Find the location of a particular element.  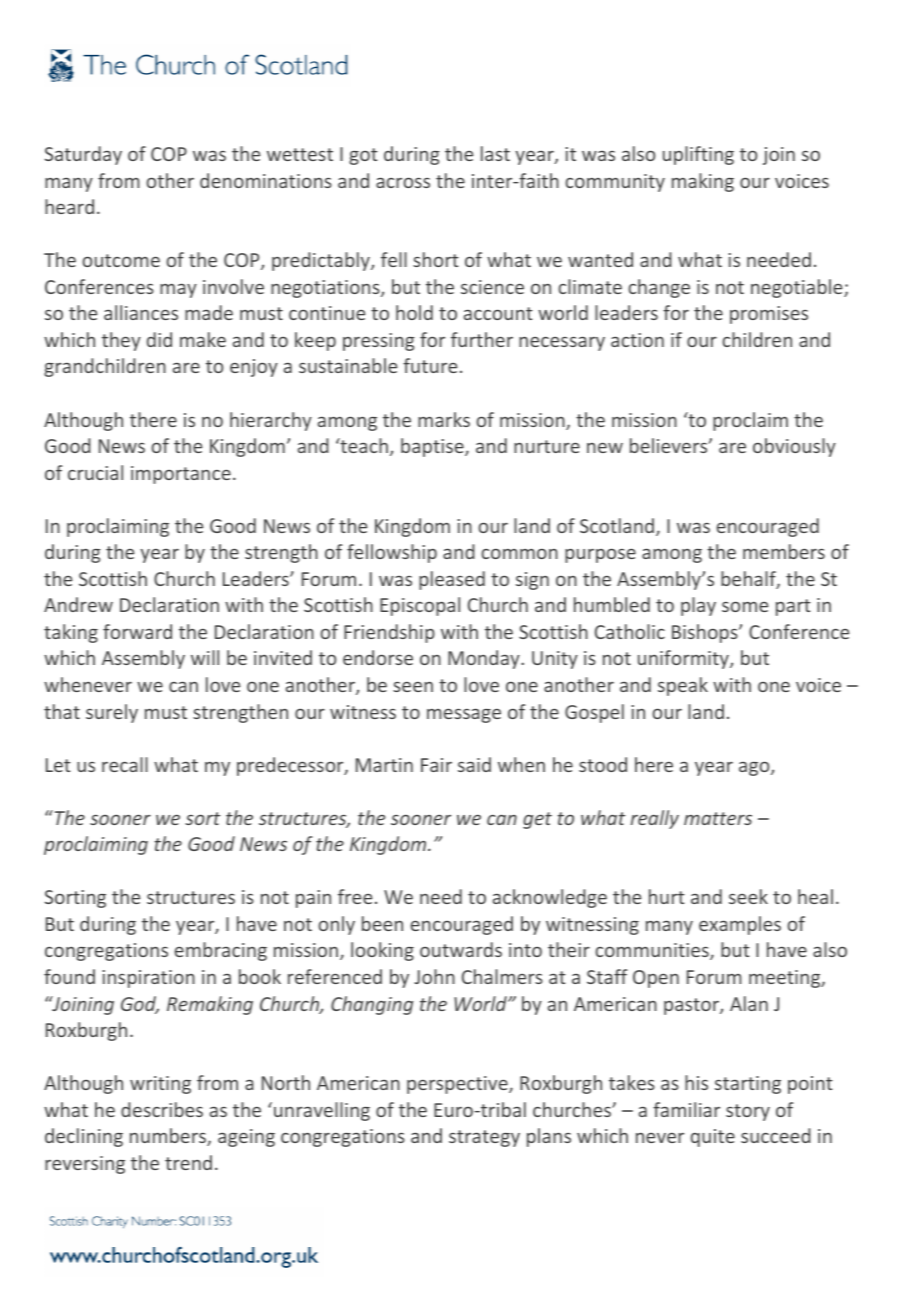

believers is located at coordinates (670, 445).
